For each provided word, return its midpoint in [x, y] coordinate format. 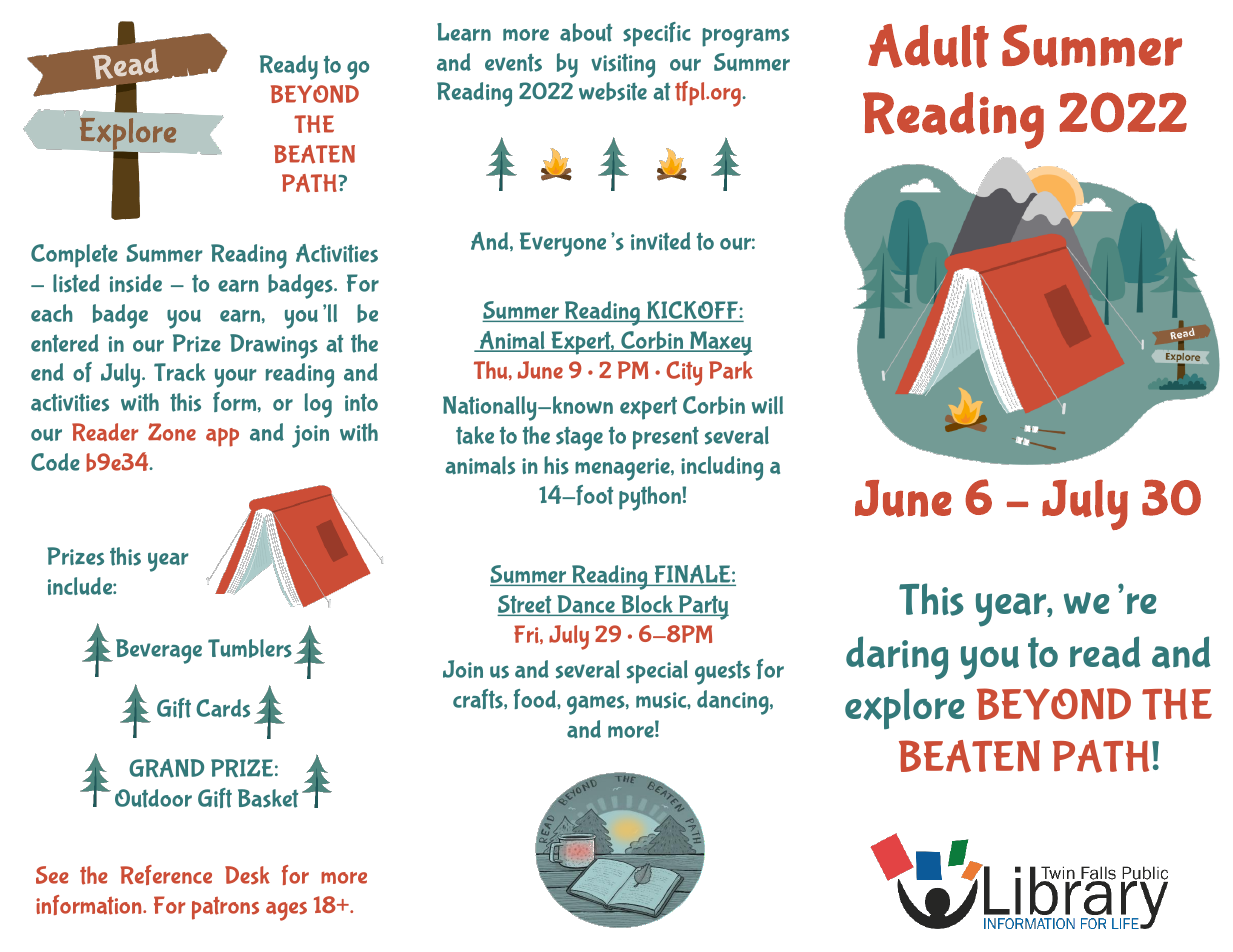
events [513, 62]
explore [905, 708]
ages [286, 911]
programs [745, 38]
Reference [166, 875]
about [586, 32]
